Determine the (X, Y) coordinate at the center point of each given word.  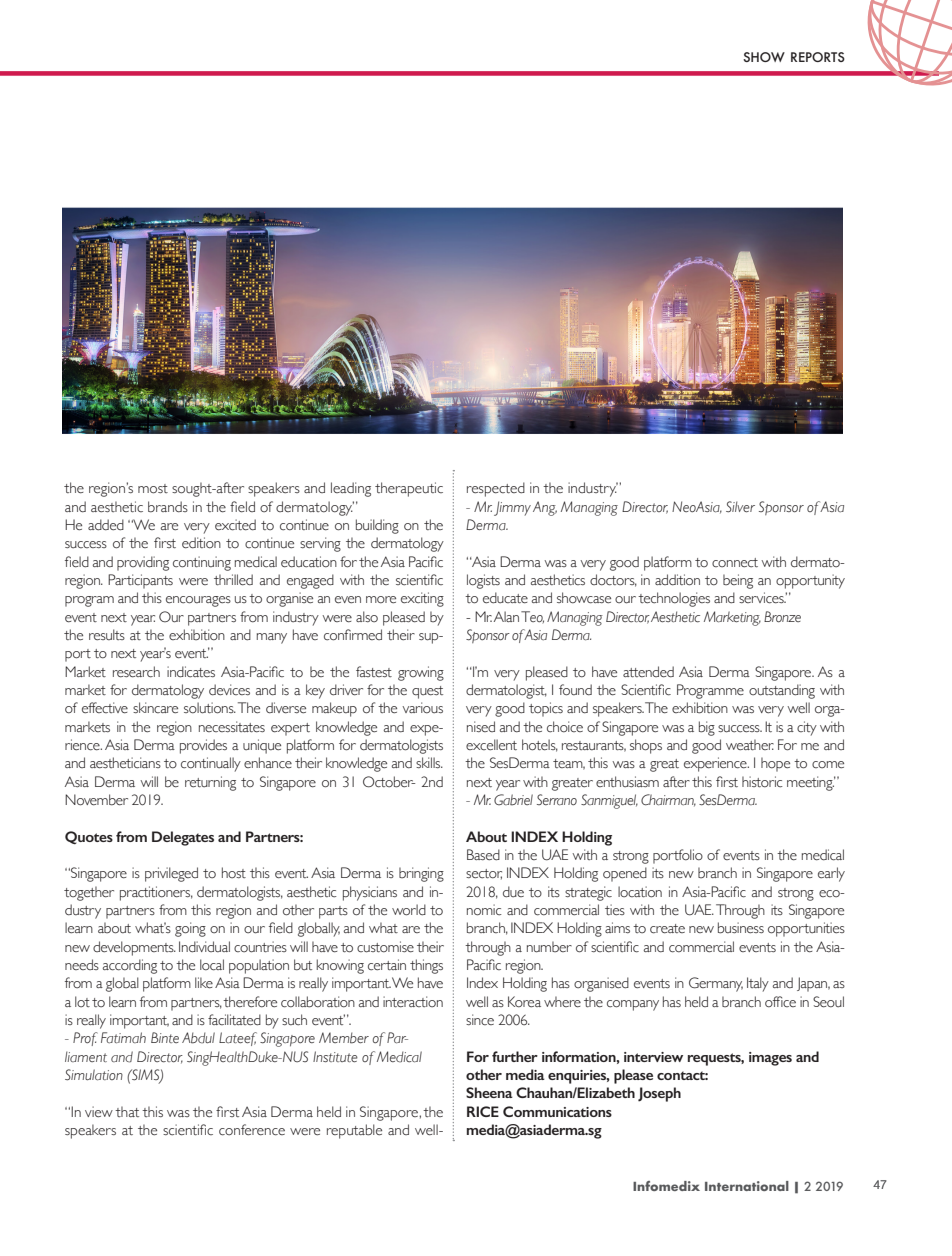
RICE (483, 1111)
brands (168, 507)
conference (252, 1130)
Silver (740, 507)
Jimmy (512, 508)
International (747, 1186)
